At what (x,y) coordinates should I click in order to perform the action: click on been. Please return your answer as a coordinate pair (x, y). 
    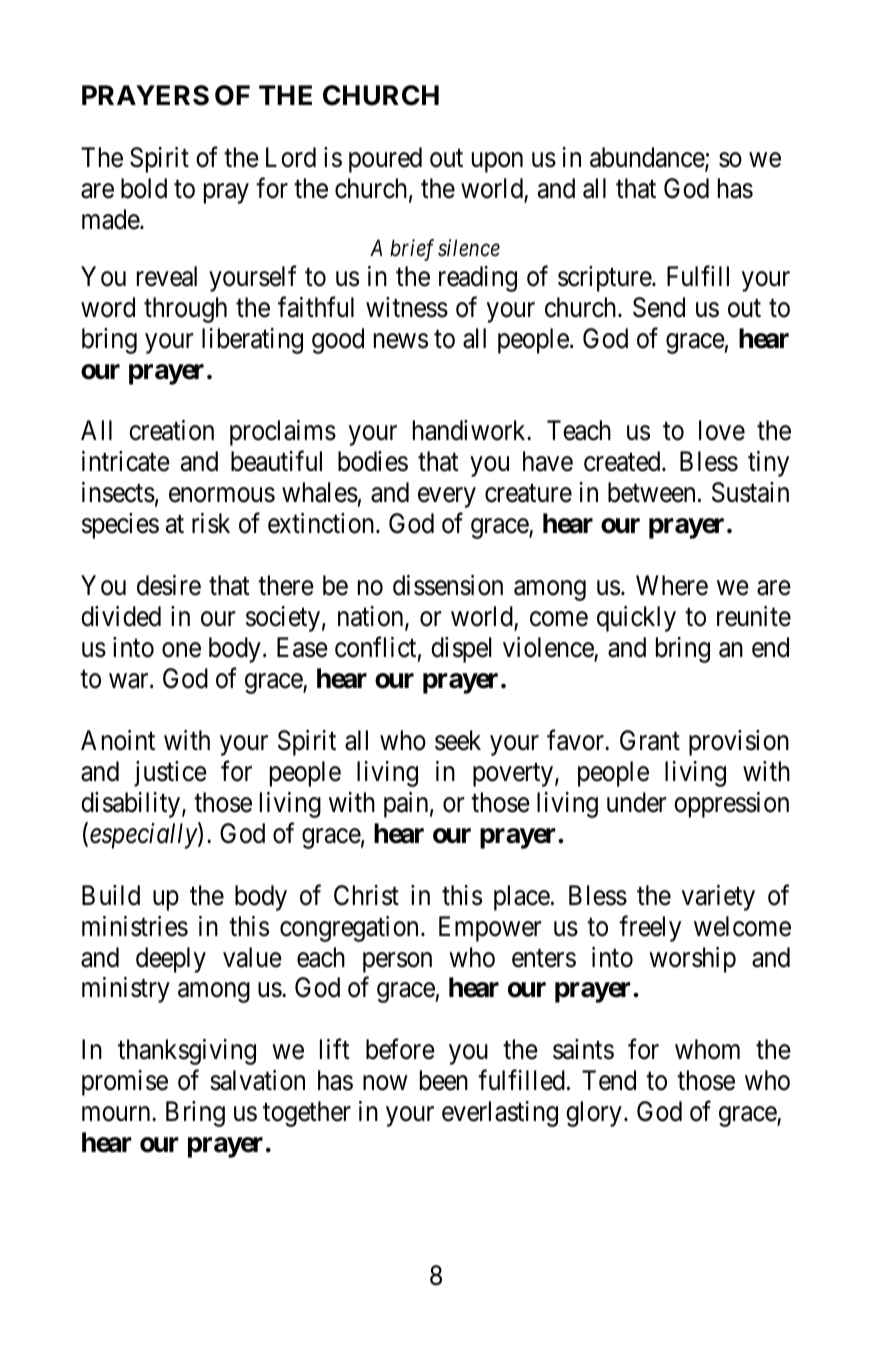
    Looking at the image, I should click on (444, 1080).
